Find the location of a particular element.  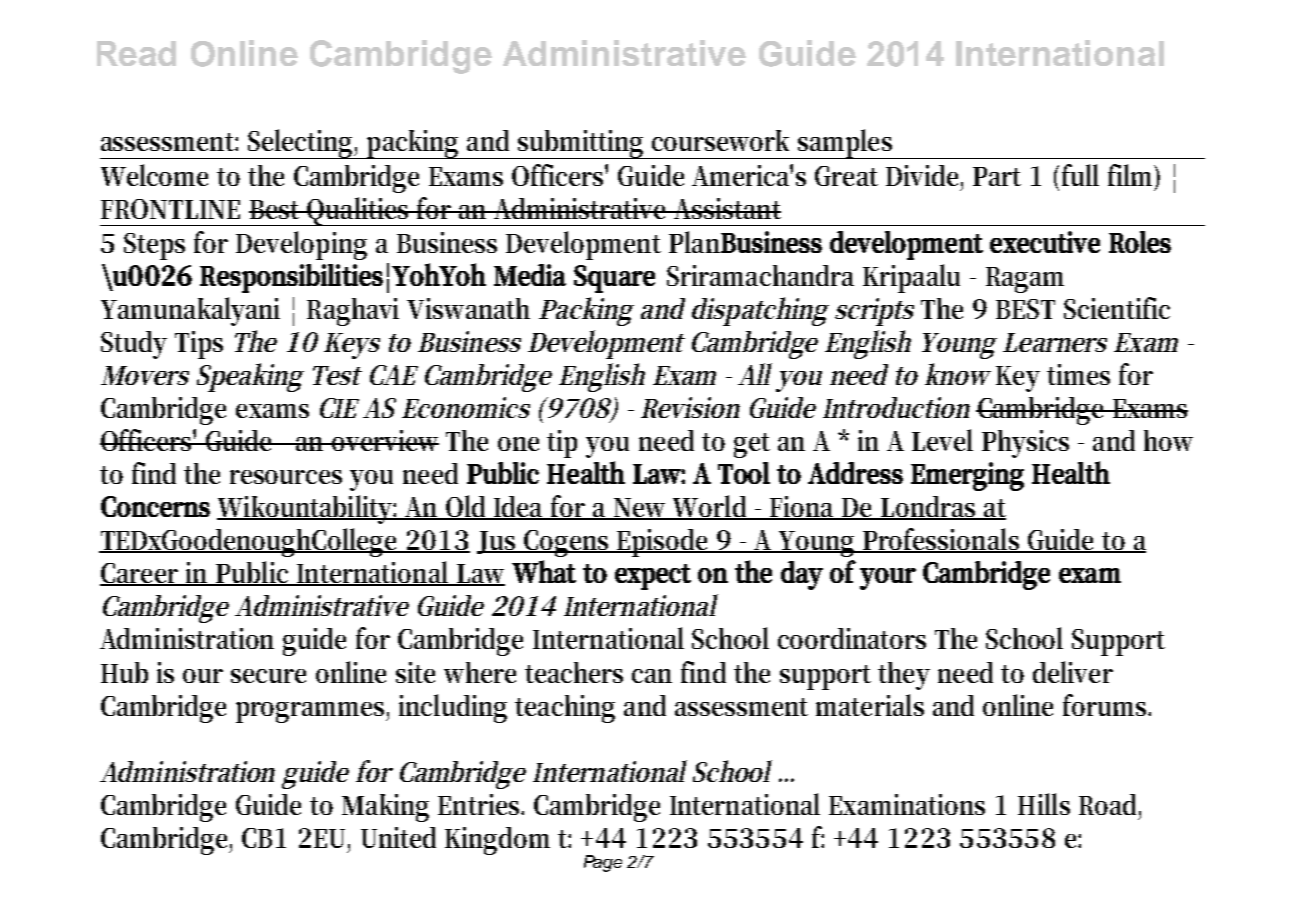

full is located at coordinates (1080, 175).
